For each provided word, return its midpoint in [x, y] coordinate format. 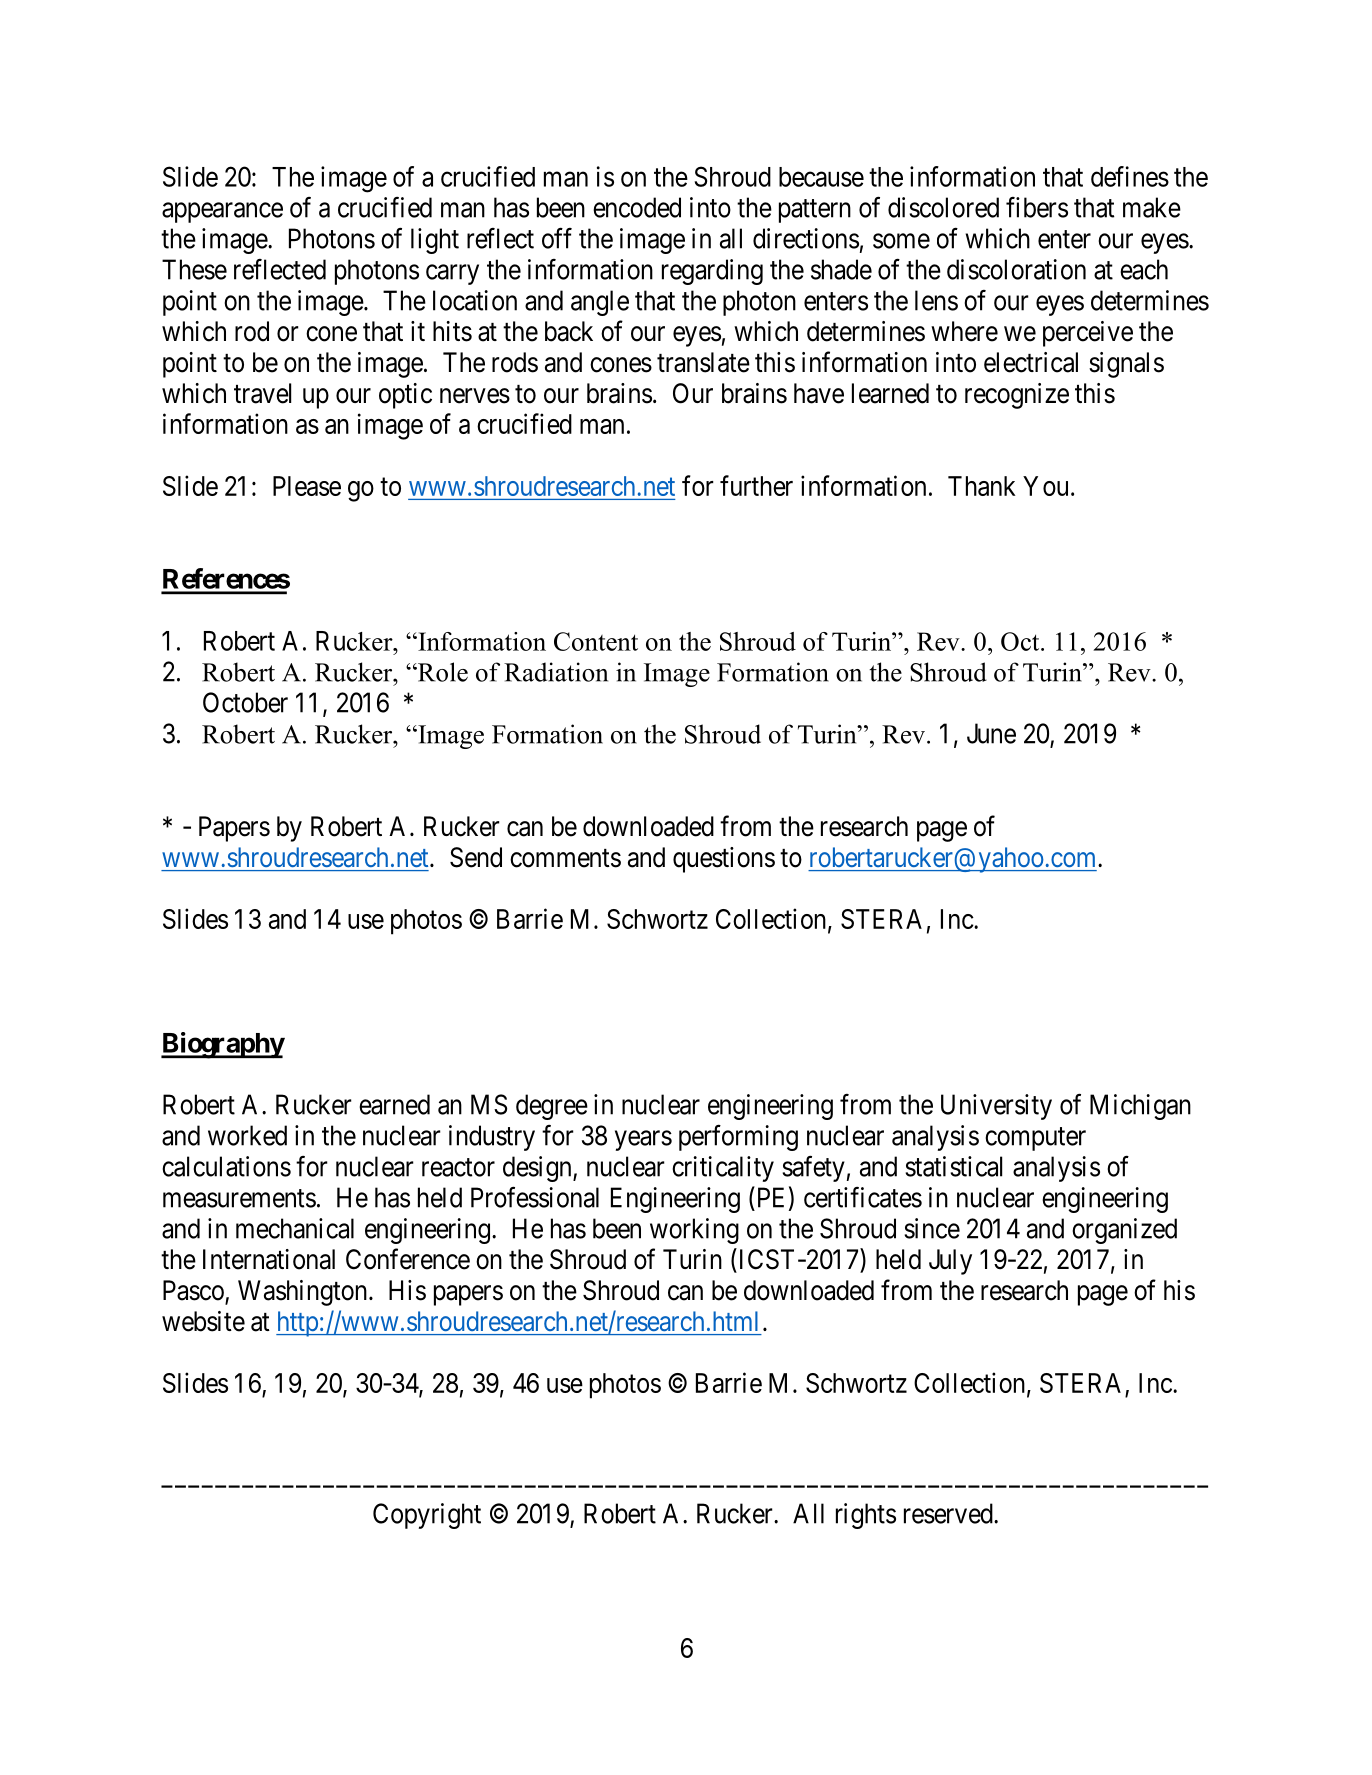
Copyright [427, 1516]
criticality [723, 1169]
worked [247, 1135]
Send [476, 857]
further [756, 485]
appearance [222, 213]
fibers [1037, 207]
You [1045, 486]
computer [1035, 1139]
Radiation [556, 672]
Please [307, 486]
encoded [637, 207]
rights [866, 1516]
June [991, 733]
